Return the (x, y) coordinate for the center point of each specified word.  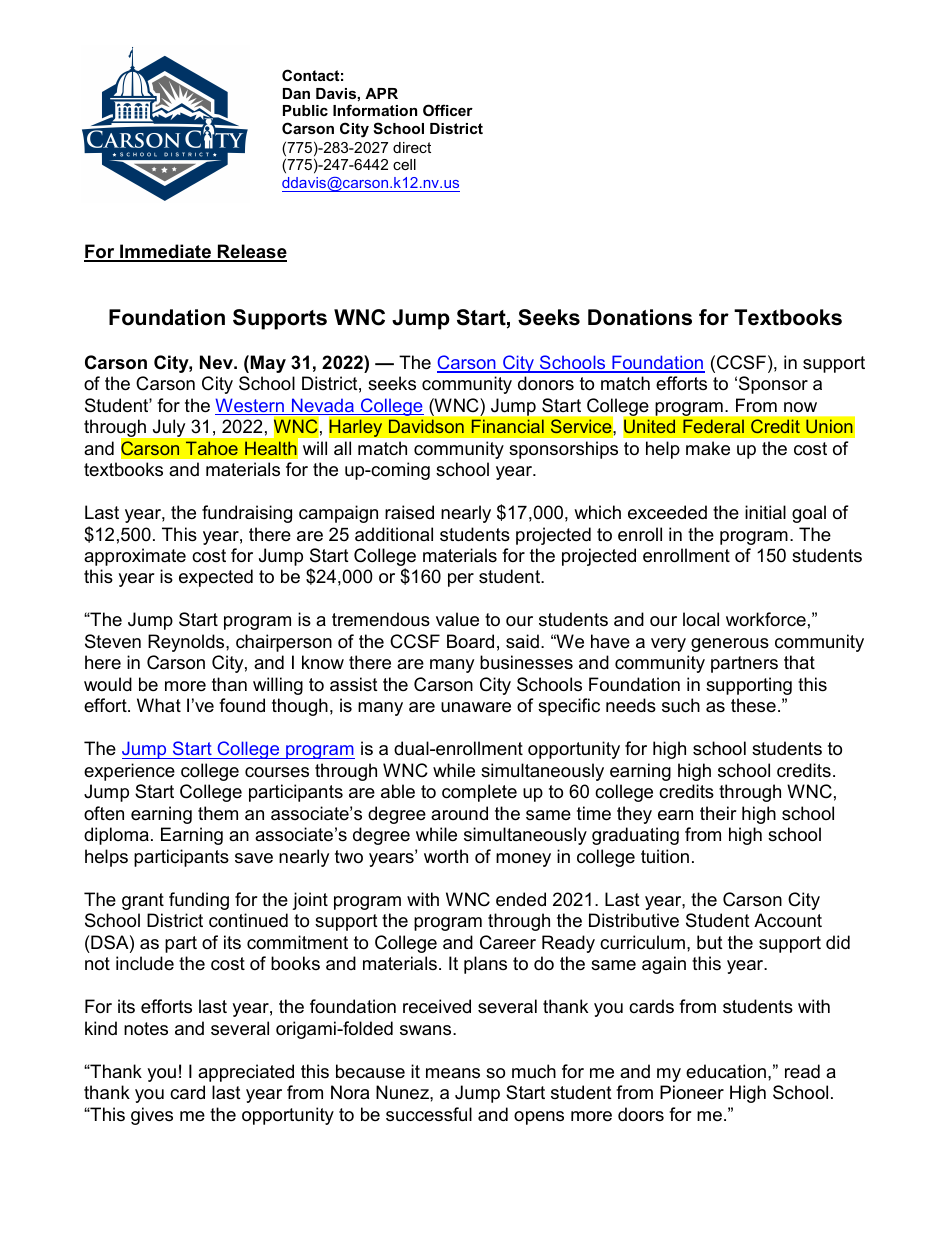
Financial (508, 426)
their (718, 813)
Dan (296, 93)
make (708, 448)
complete (479, 793)
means (453, 1073)
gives (152, 1116)
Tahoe (211, 448)
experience (129, 772)
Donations (640, 317)
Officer (448, 110)
